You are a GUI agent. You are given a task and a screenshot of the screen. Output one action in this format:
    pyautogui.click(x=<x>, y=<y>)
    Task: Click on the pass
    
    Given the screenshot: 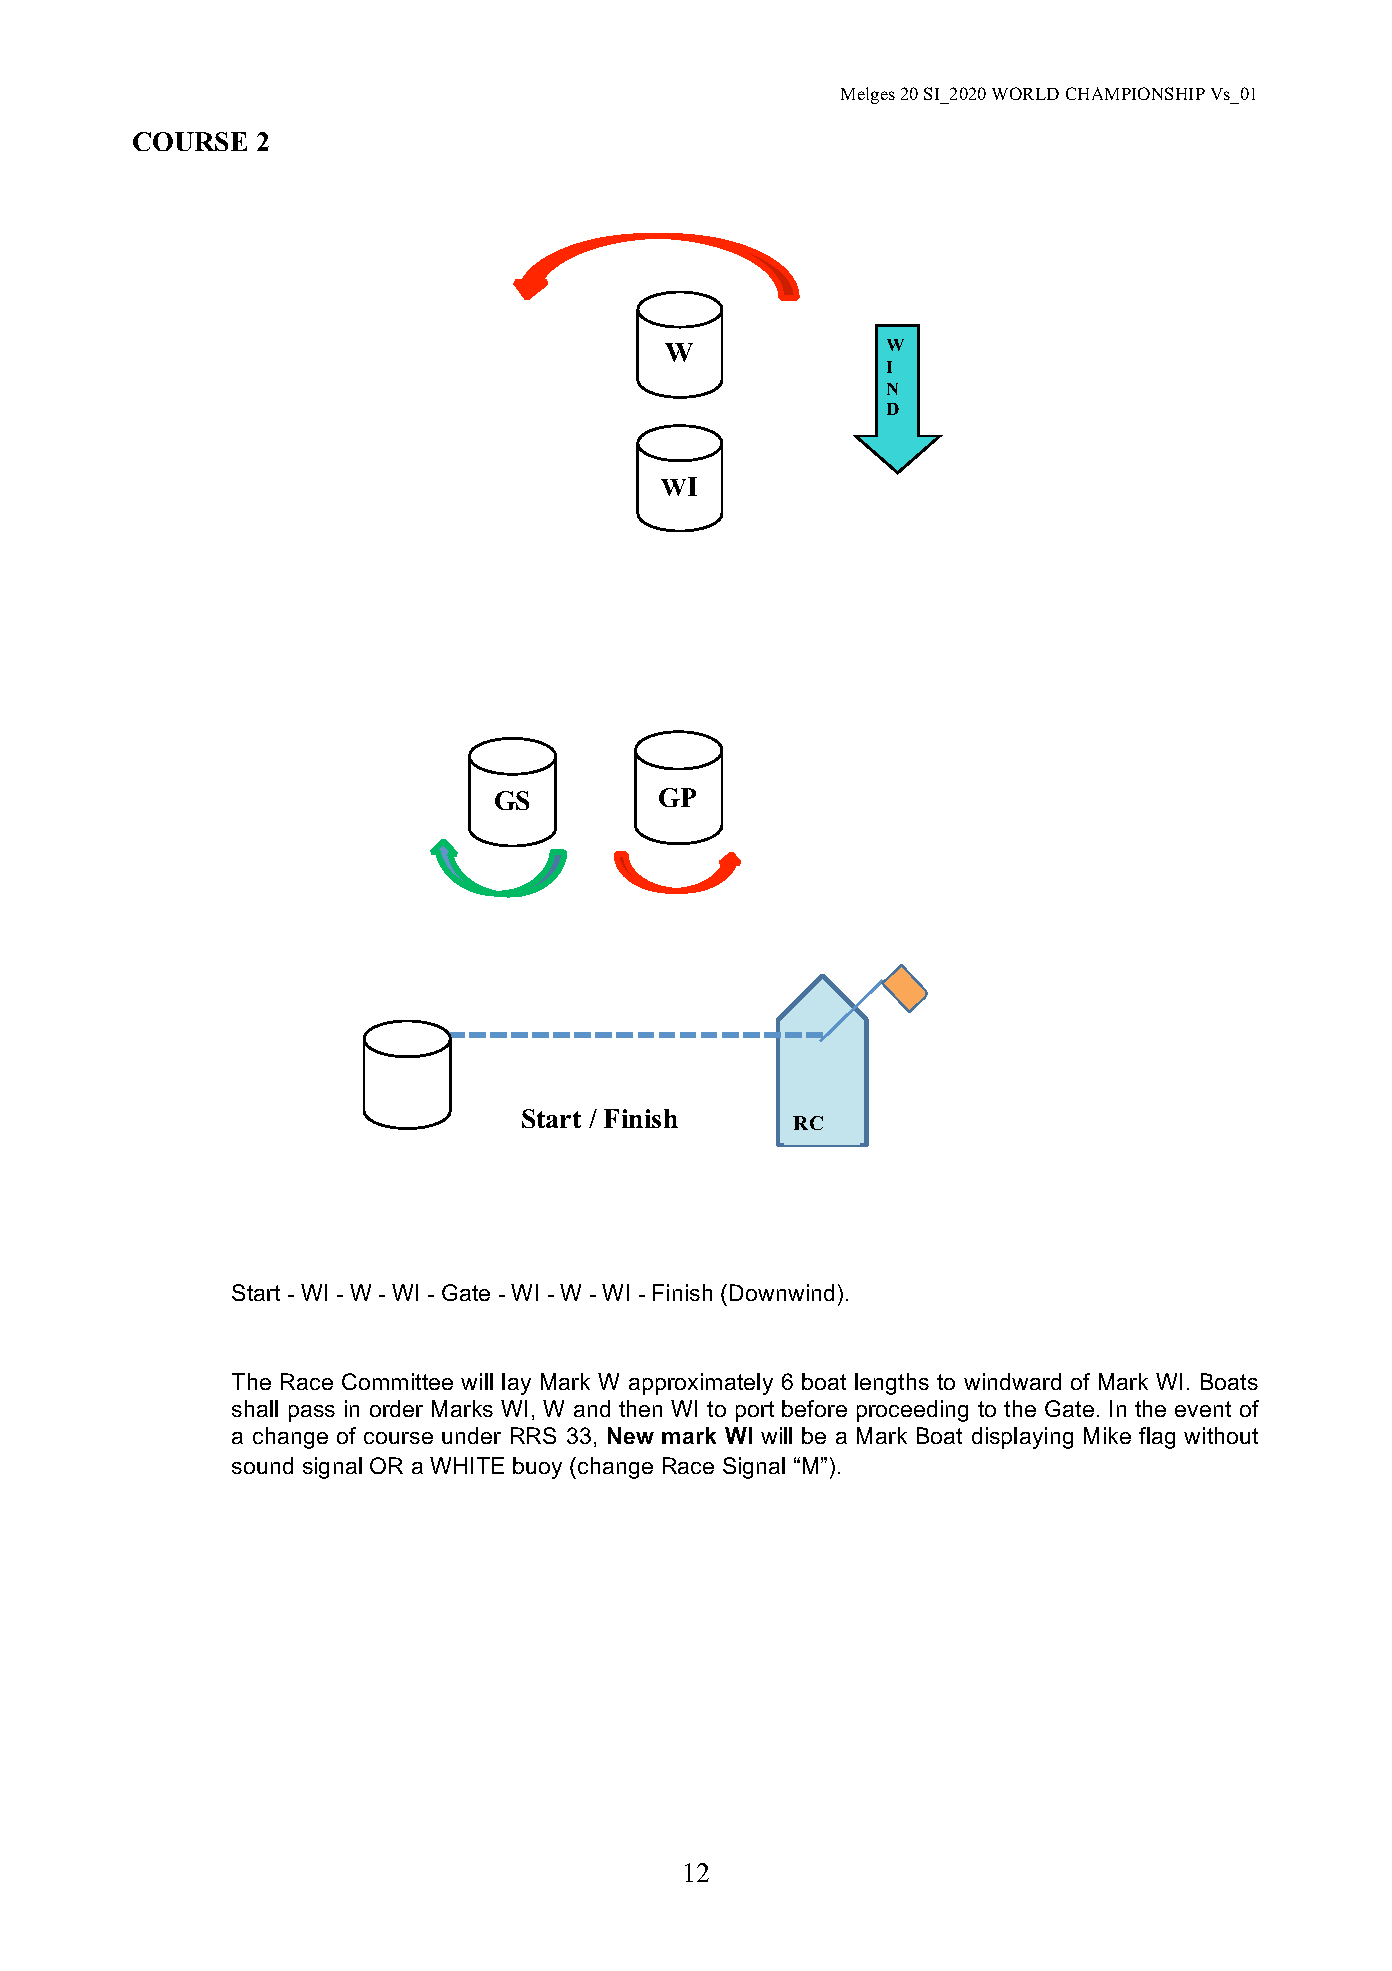 What is the action you would take?
    pyautogui.click(x=312, y=1413)
